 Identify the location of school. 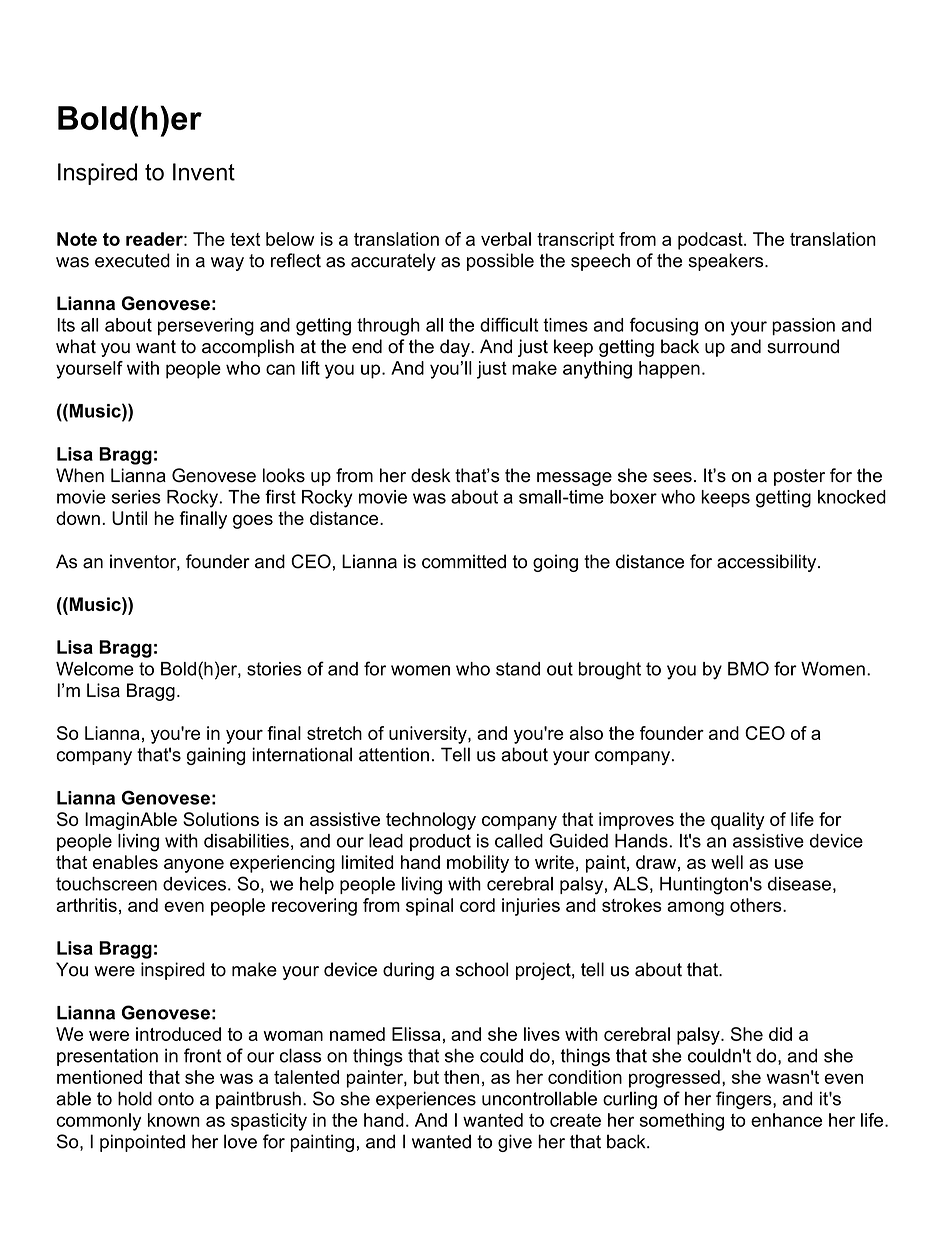
(482, 969).
